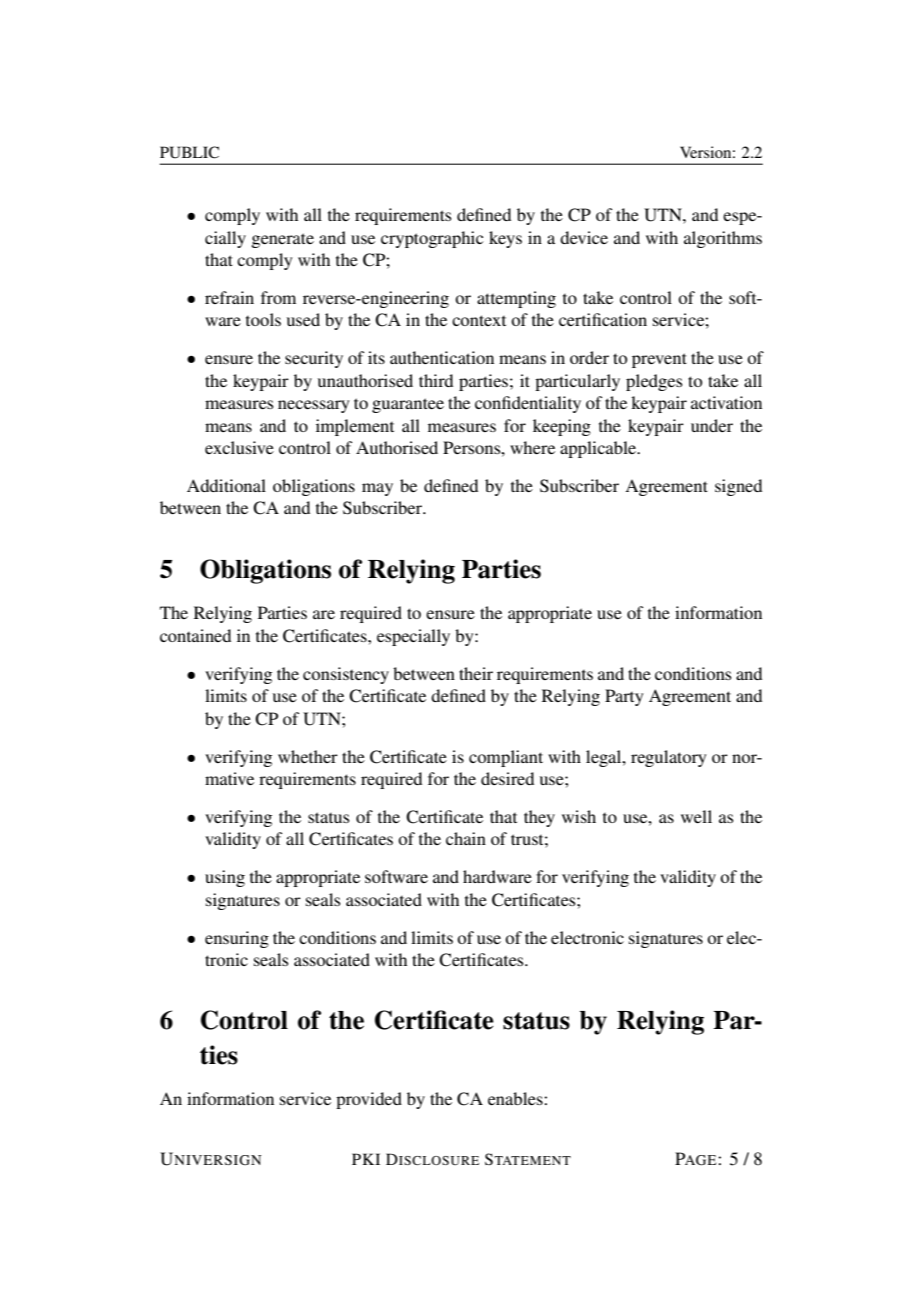  I want to click on PKI, so click(366, 1159).
